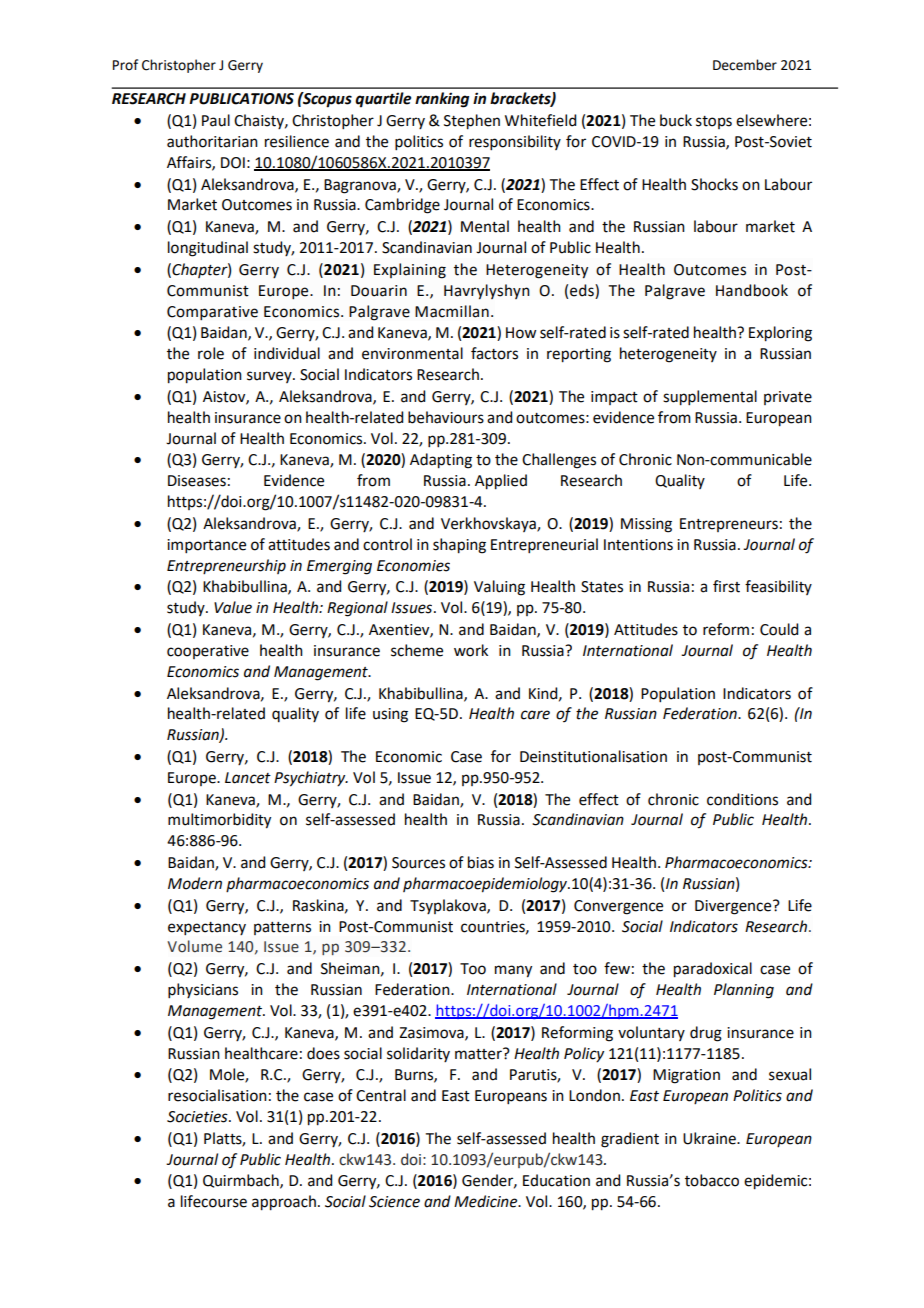 The height and width of the screenshot is (1308, 924). Describe the element at coordinates (714, 122) in the screenshot. I see `stops` at that location.
